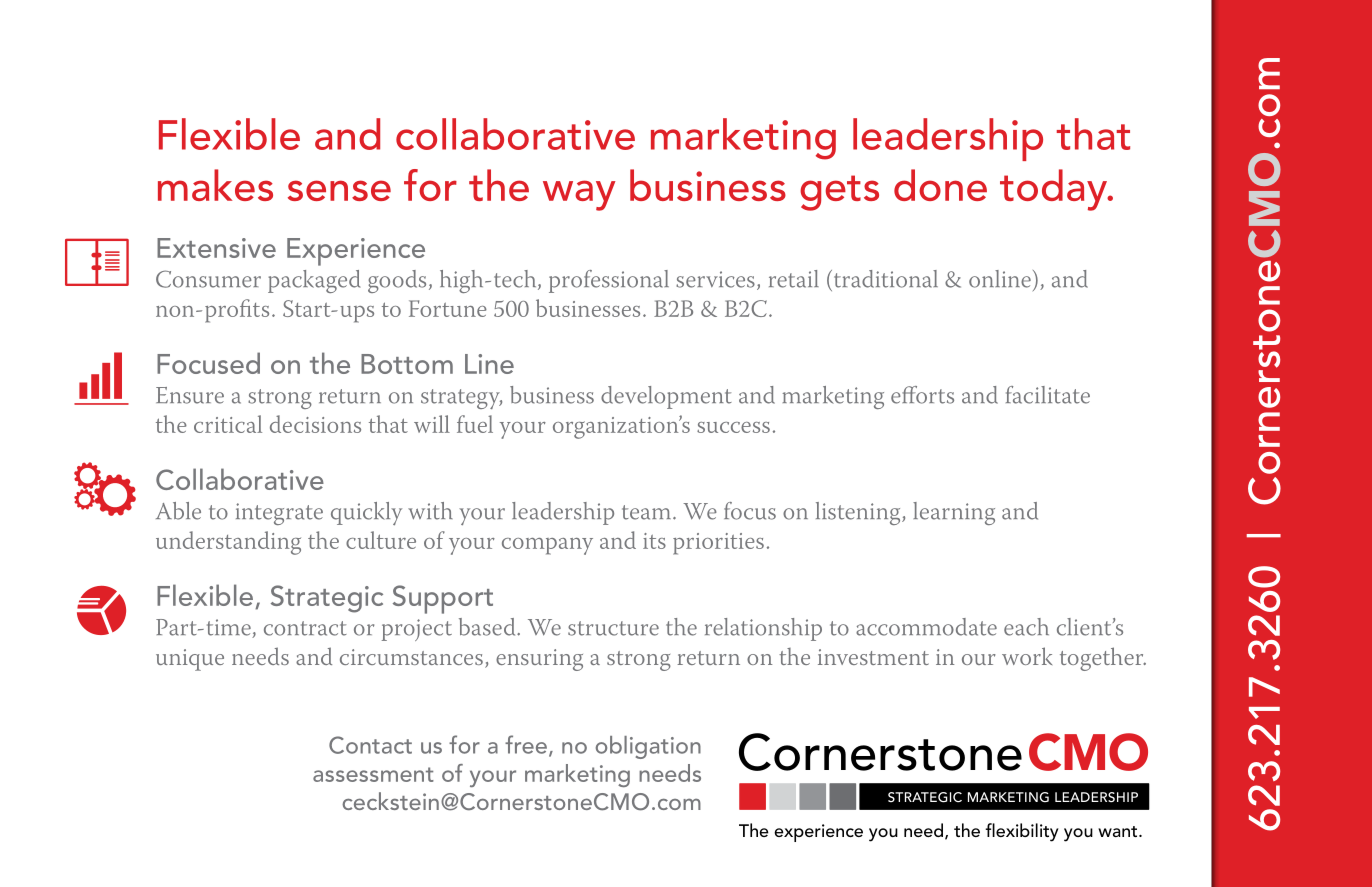 Image resolution: width=1372 pixels, height=887 pixels. Describe the element at coordinates (1048, 395) in the image. I see `facilitate` at that location.
